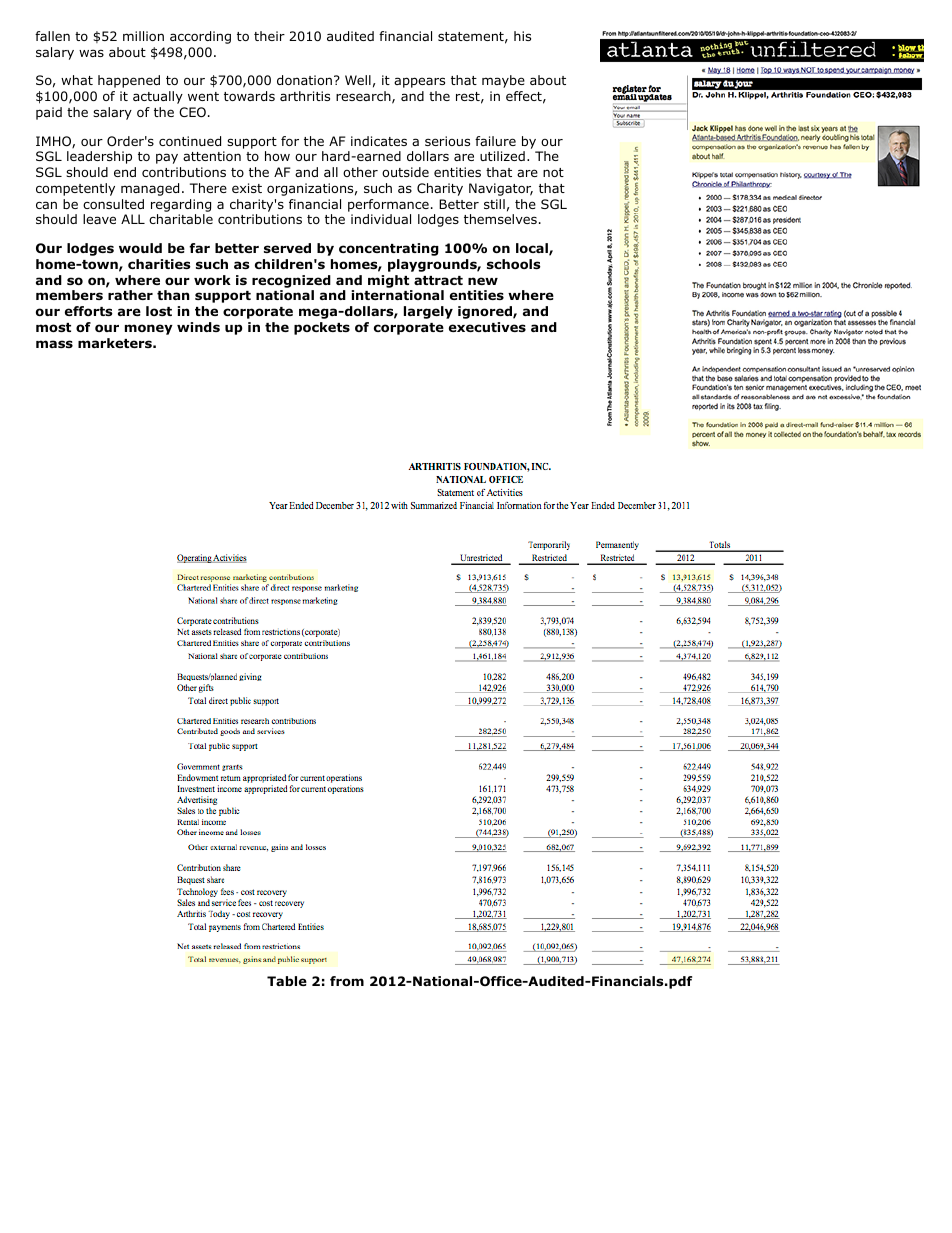 This image has width=952, height=1233. Describe the element at coordinates (91, 53) in the image. I see `was` at that location.
